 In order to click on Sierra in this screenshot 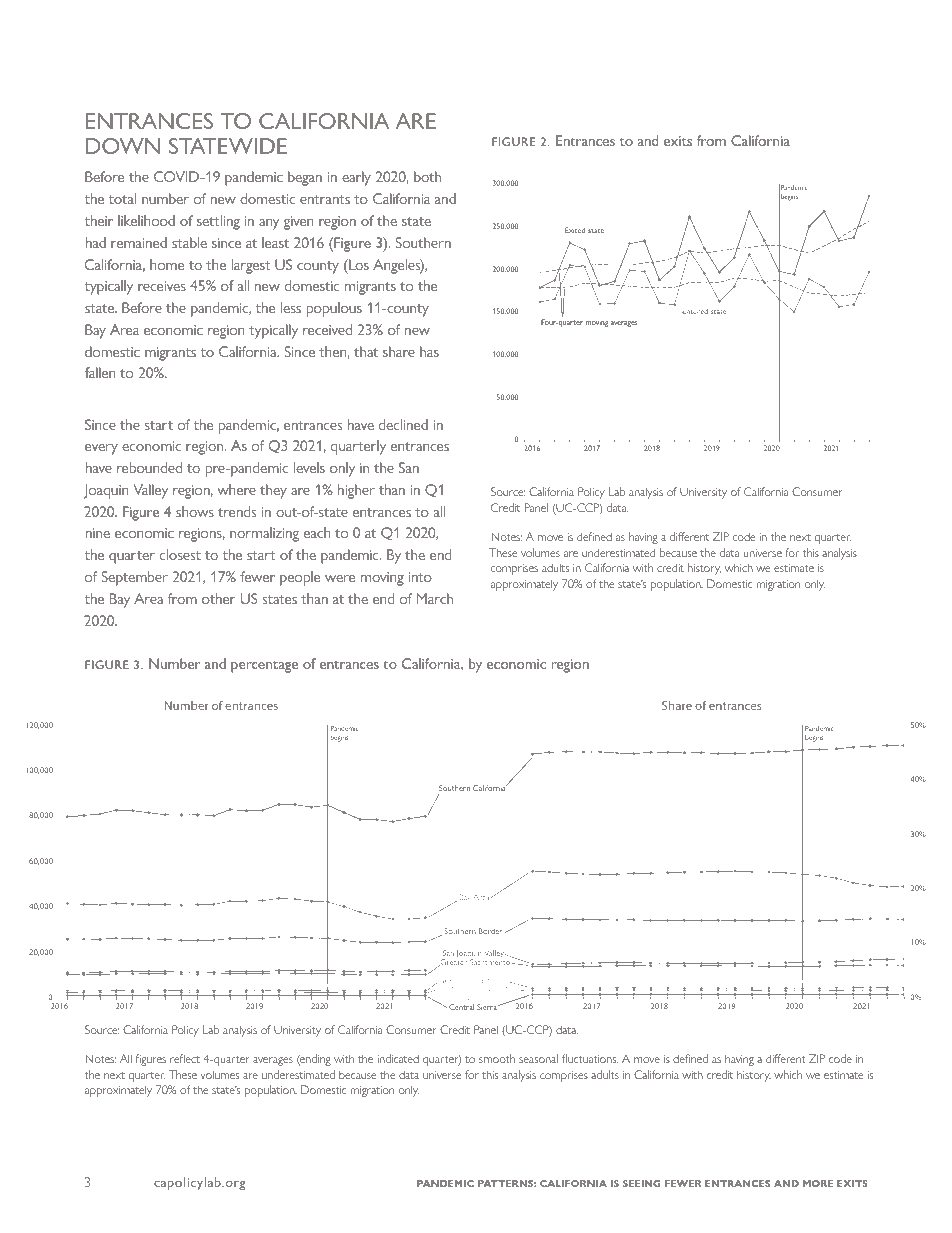, I will do `click(488, 1007)`.
